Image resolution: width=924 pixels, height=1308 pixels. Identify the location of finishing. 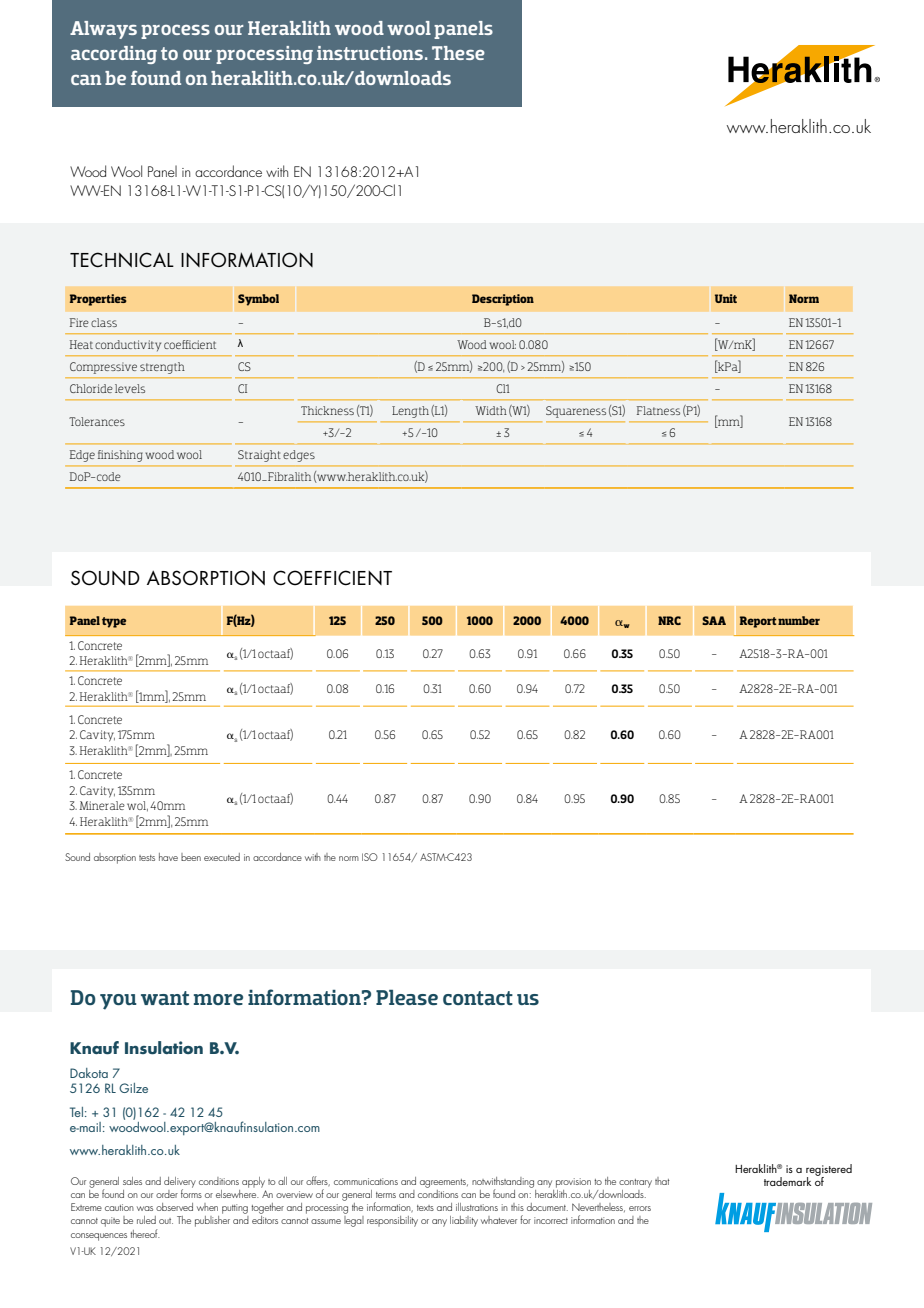
(120, 456).
